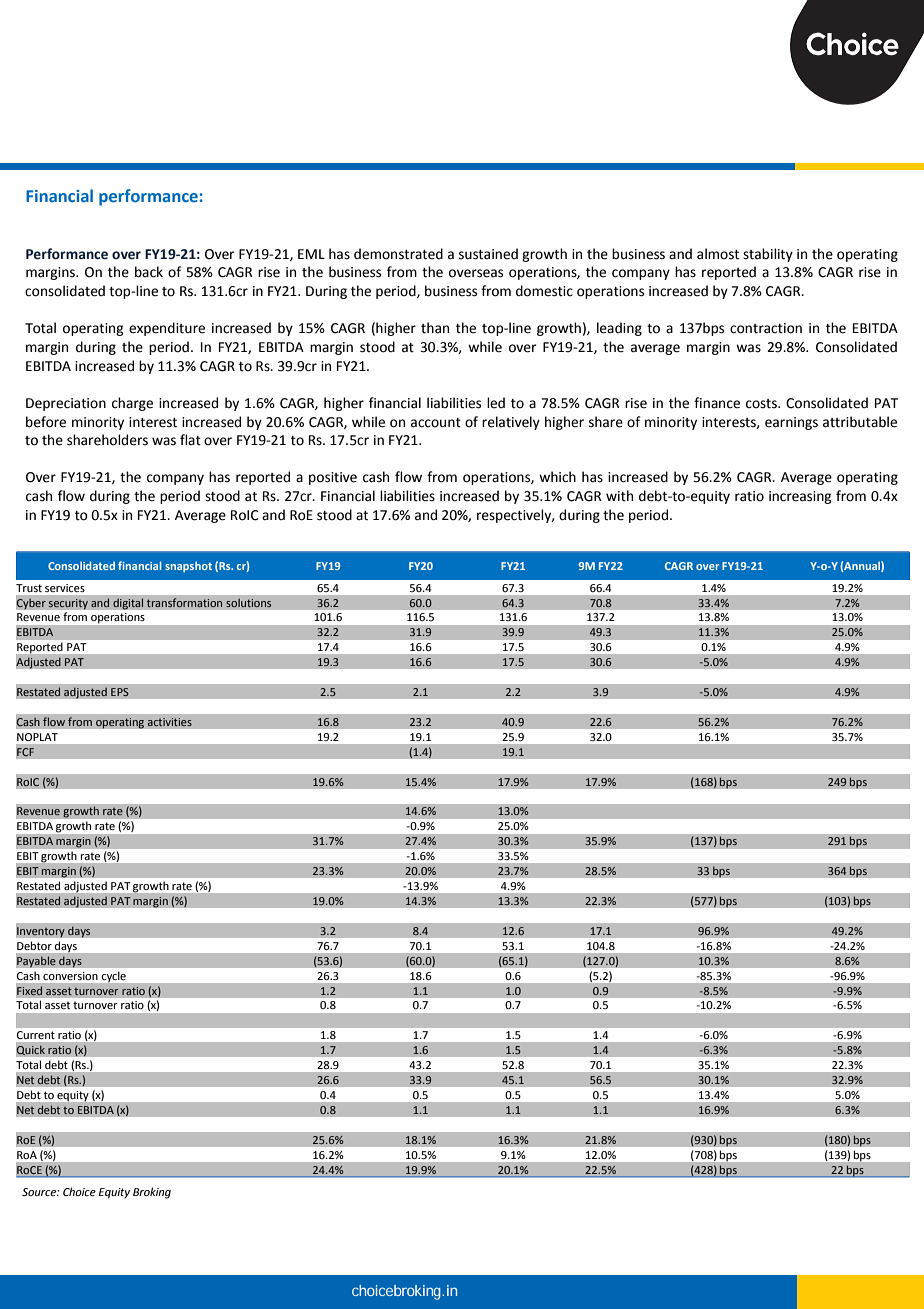 Image resolution: width=924 pixels, height=1309 pixels. What do you see at coordinates (249, 603) in the screenshot?
I see `solutions` at bounding box center [249, 603].
